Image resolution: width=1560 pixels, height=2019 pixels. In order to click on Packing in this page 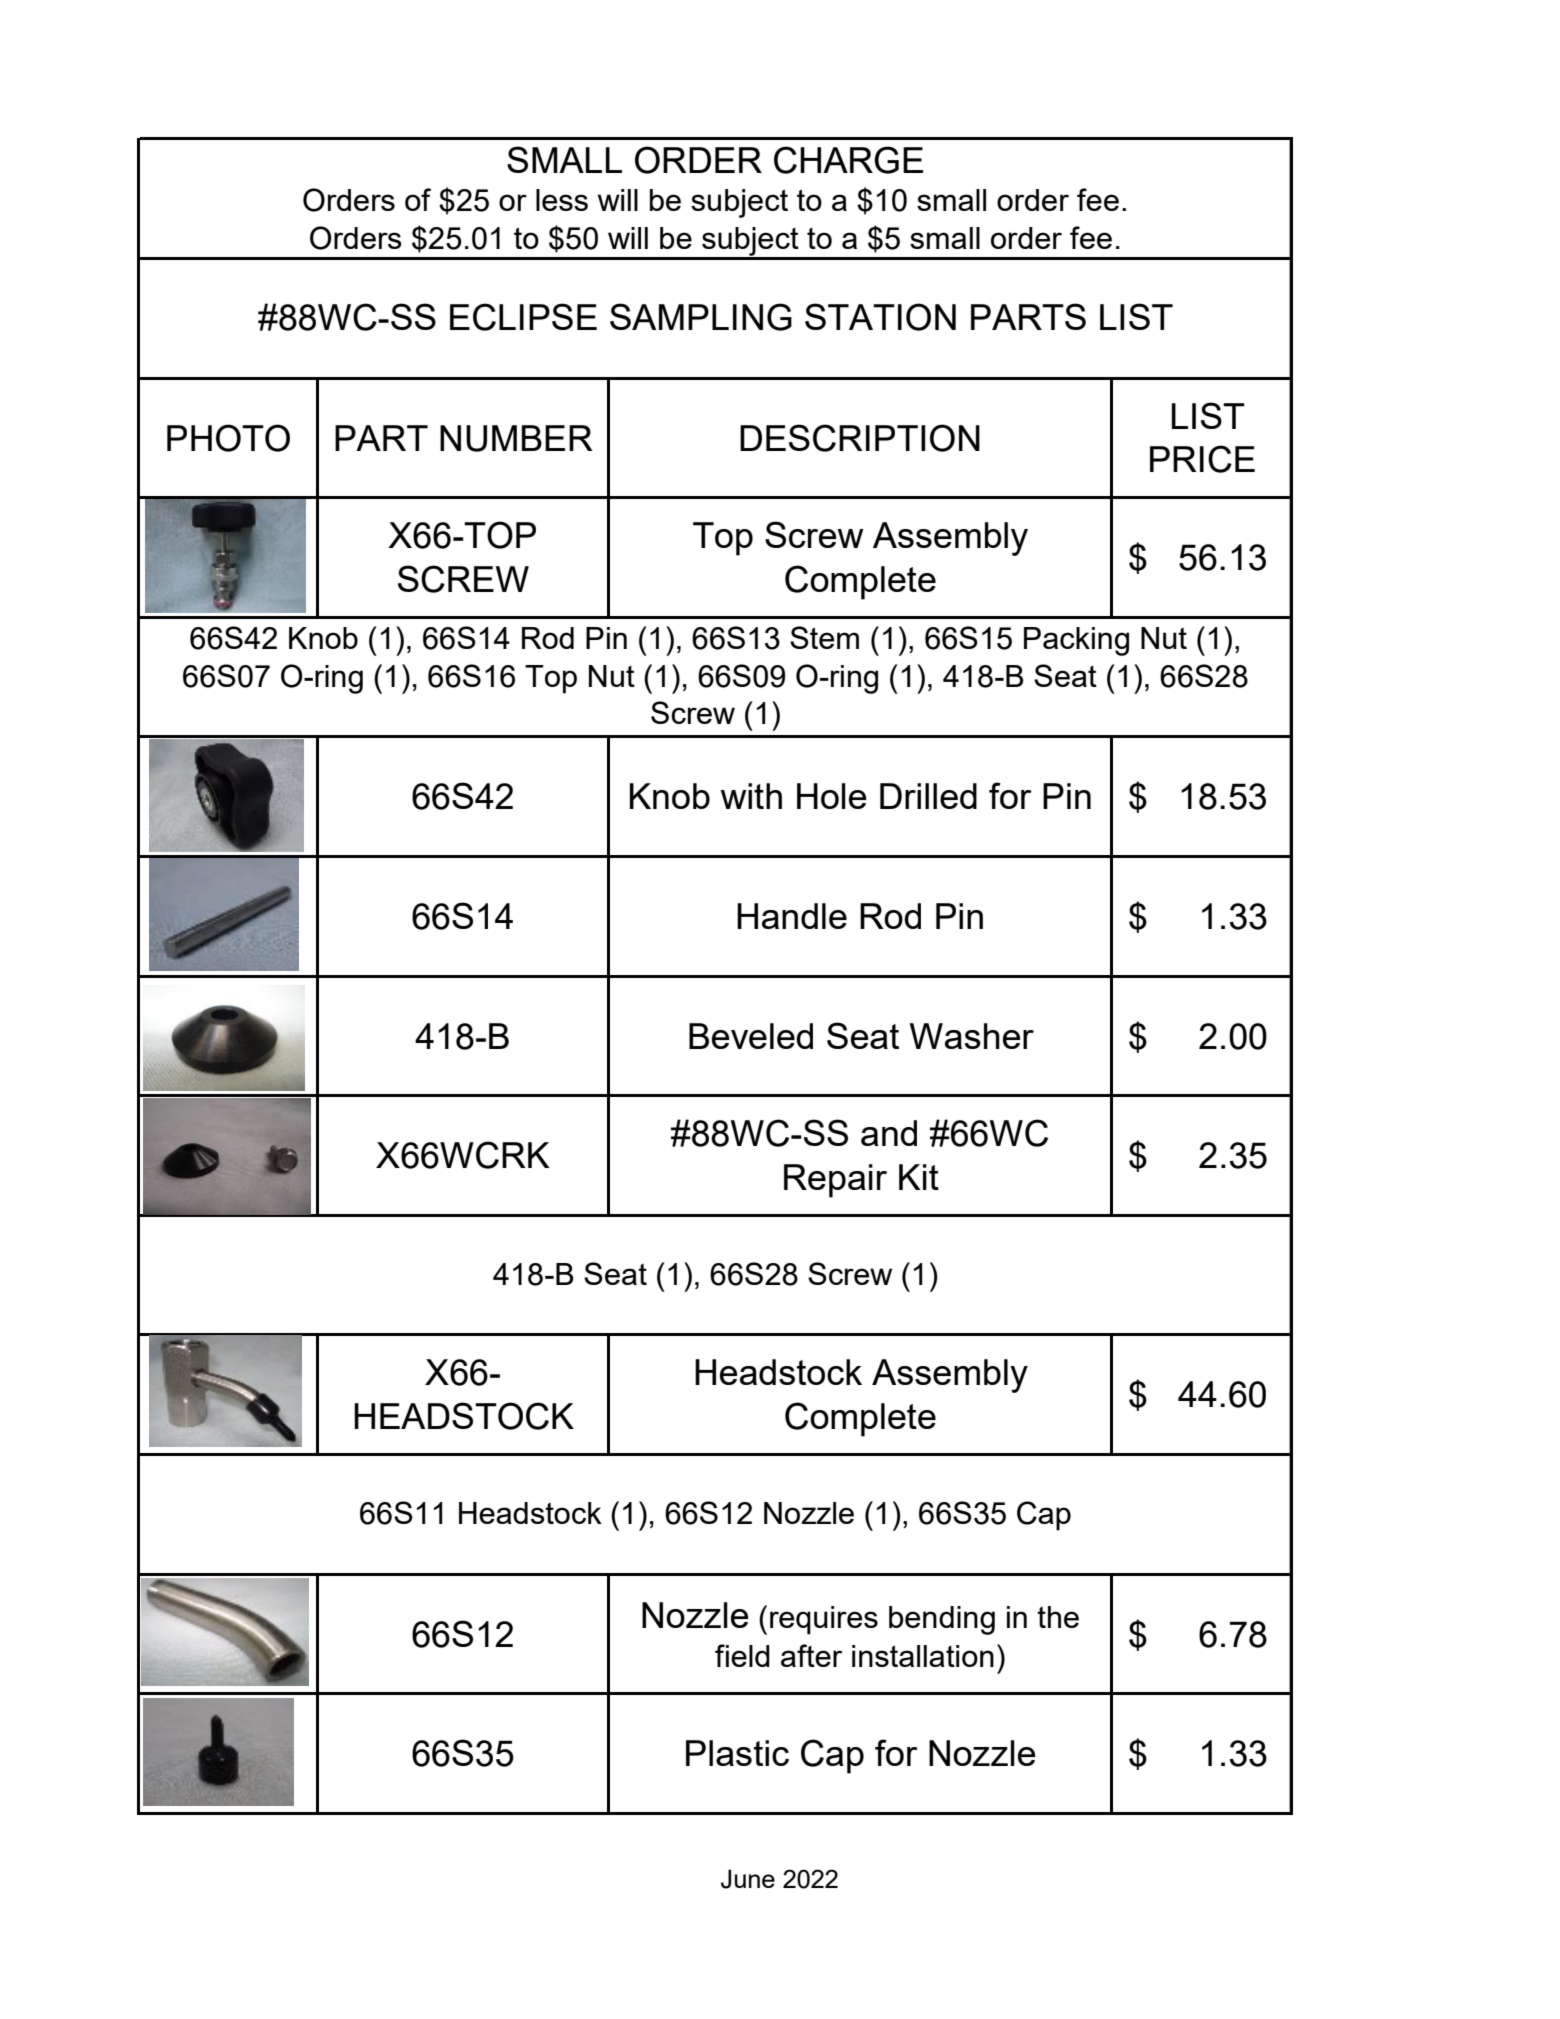, I will do `click(1076, 641)`.
